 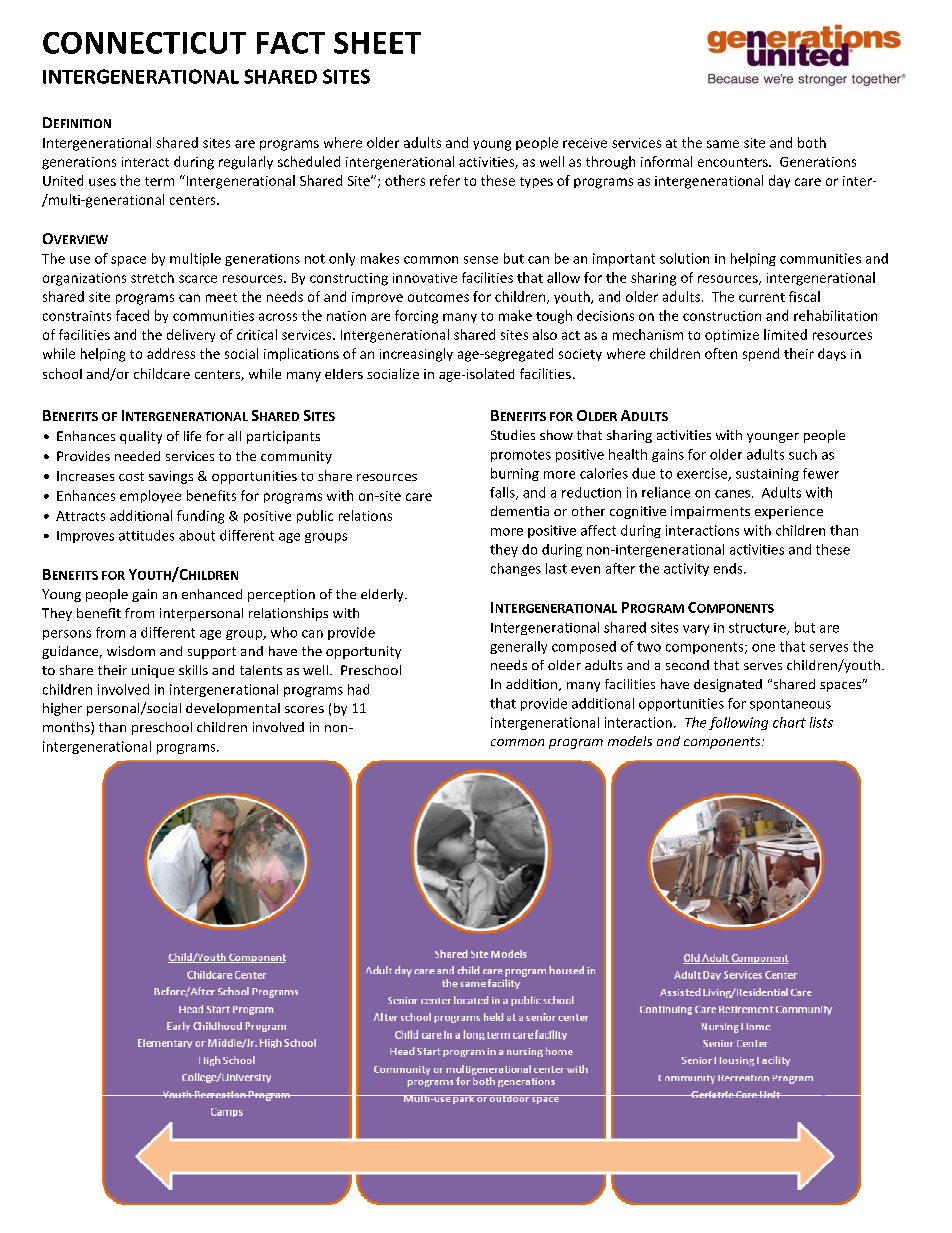 I want to click on falls, so click(x=503, y=493).
